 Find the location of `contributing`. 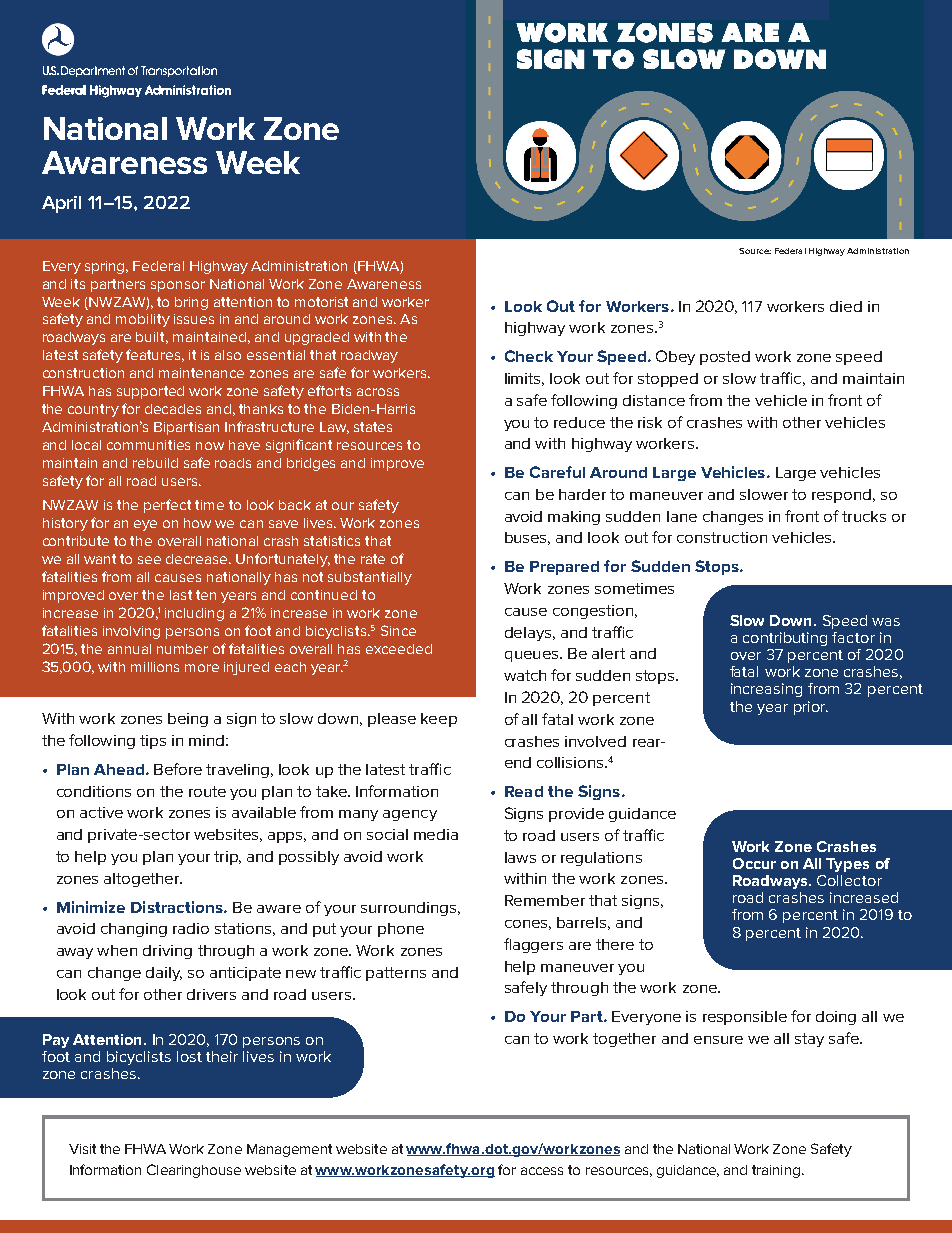

contributing is located at coordinates (785, 639).
